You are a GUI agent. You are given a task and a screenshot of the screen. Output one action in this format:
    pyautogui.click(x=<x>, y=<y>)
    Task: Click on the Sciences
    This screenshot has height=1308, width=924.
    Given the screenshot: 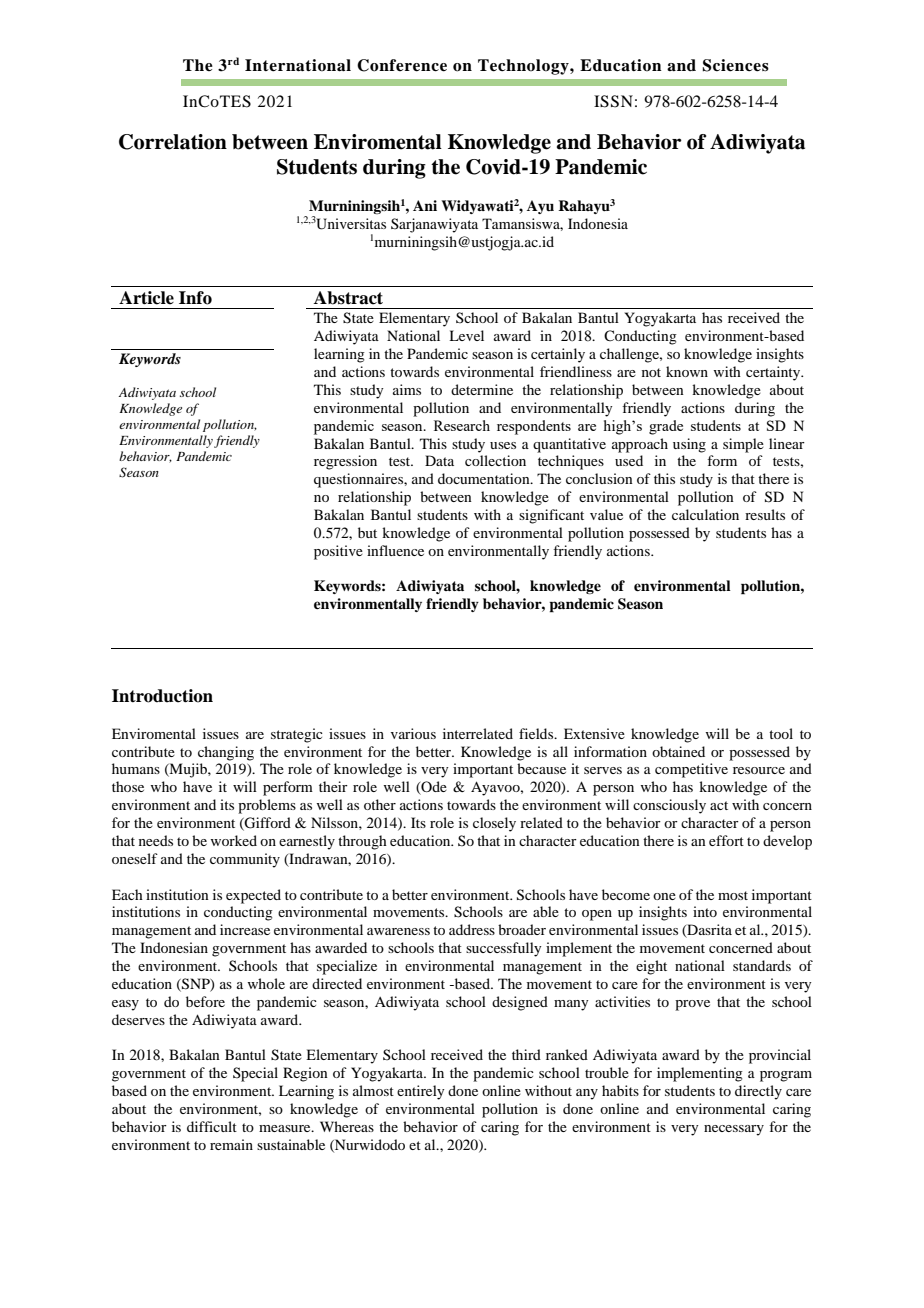 What is the action you would take?
    pyautogui.click(x=735, y=65)
